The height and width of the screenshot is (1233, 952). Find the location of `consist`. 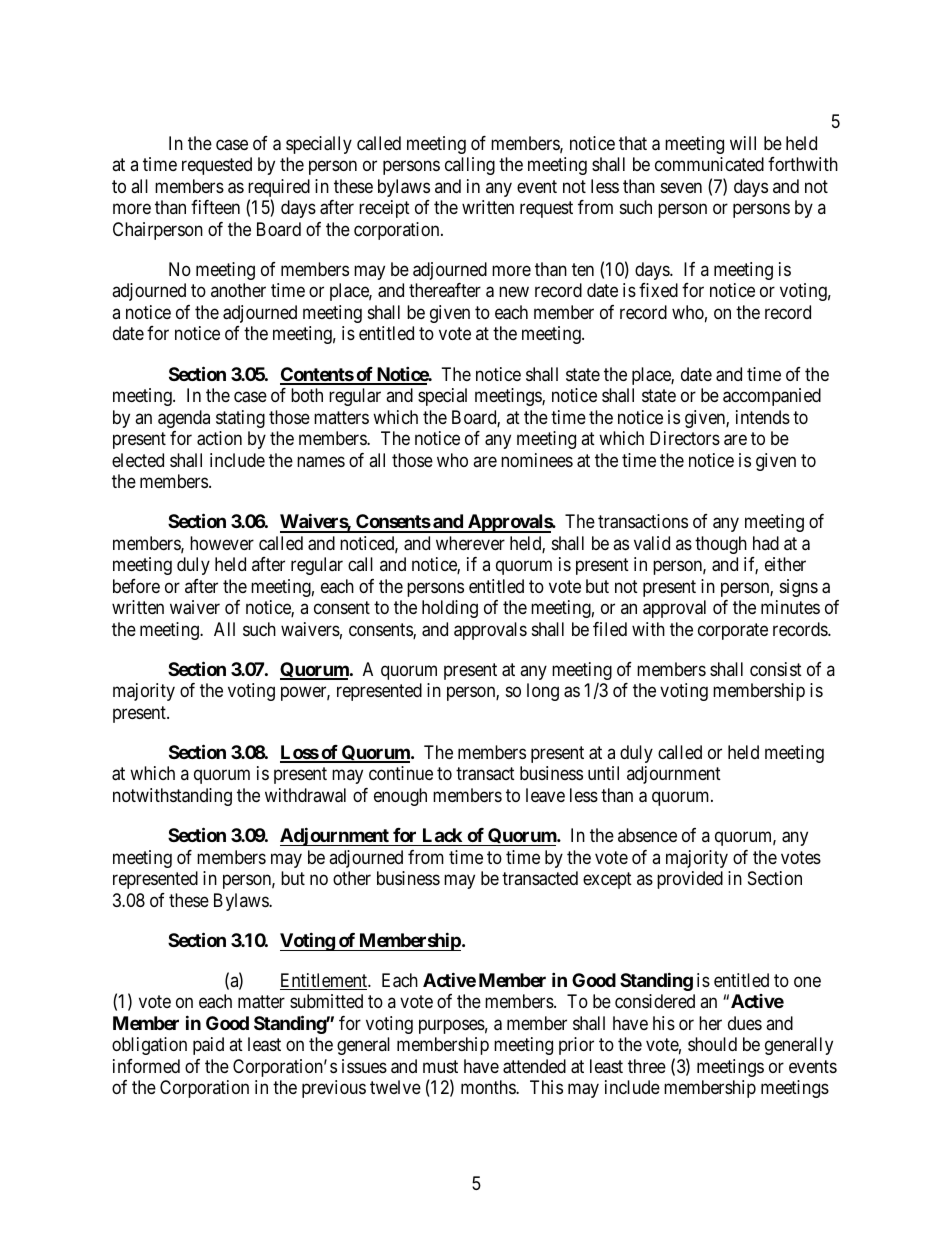

consist is located at coordinates (776, 669).
